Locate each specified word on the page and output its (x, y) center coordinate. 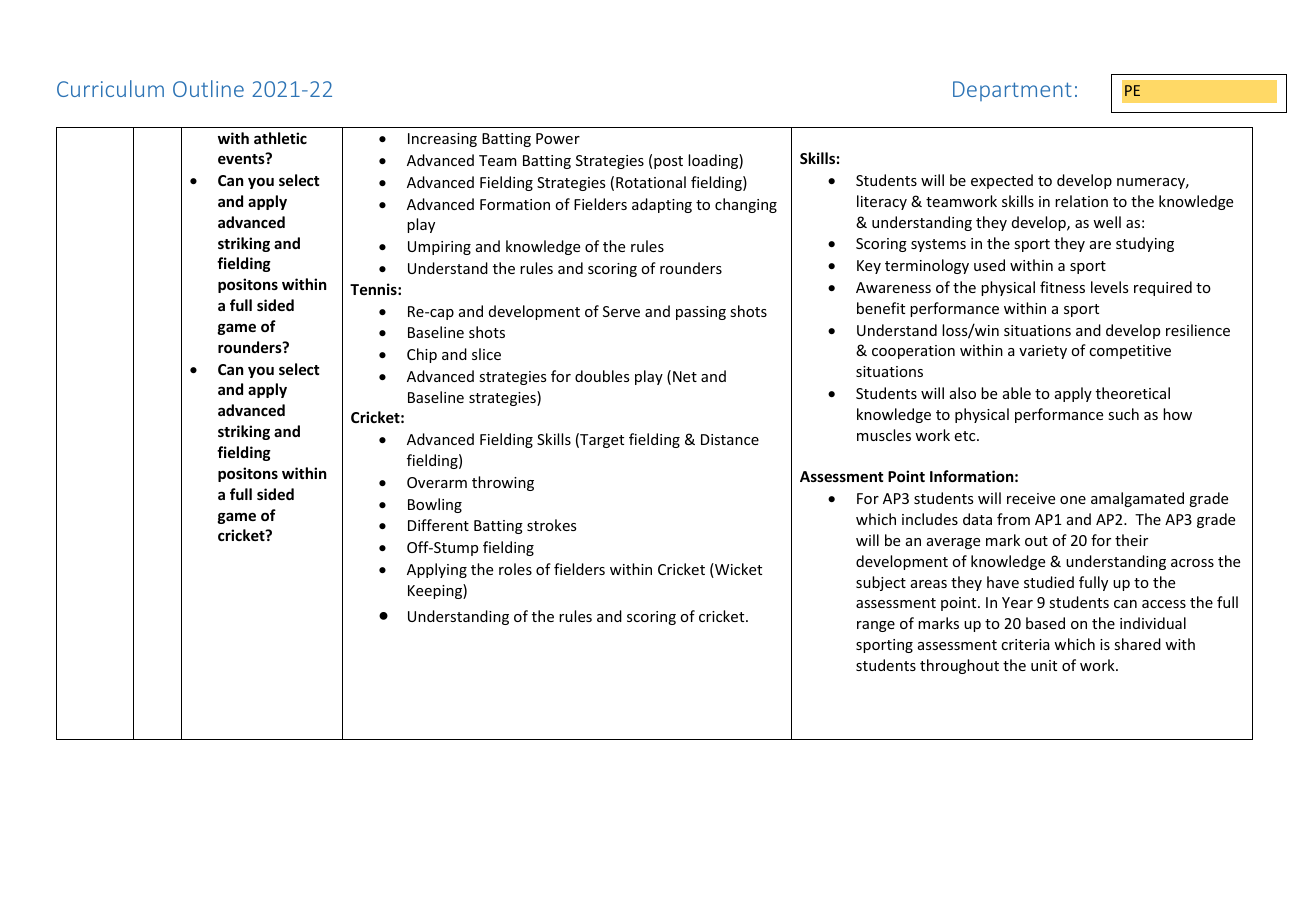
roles (515, 569)
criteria (1025, 644)
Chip (422, 355)
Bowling (435, 505)
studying (1145, 244)
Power (558, 138)
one (1073, 500)
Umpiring (439, 248)
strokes (551, 525)
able (1017, 393)
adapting (662, 205)
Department (1012, 91)
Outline (208, 88)
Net (685, 376)
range (876, 626)
